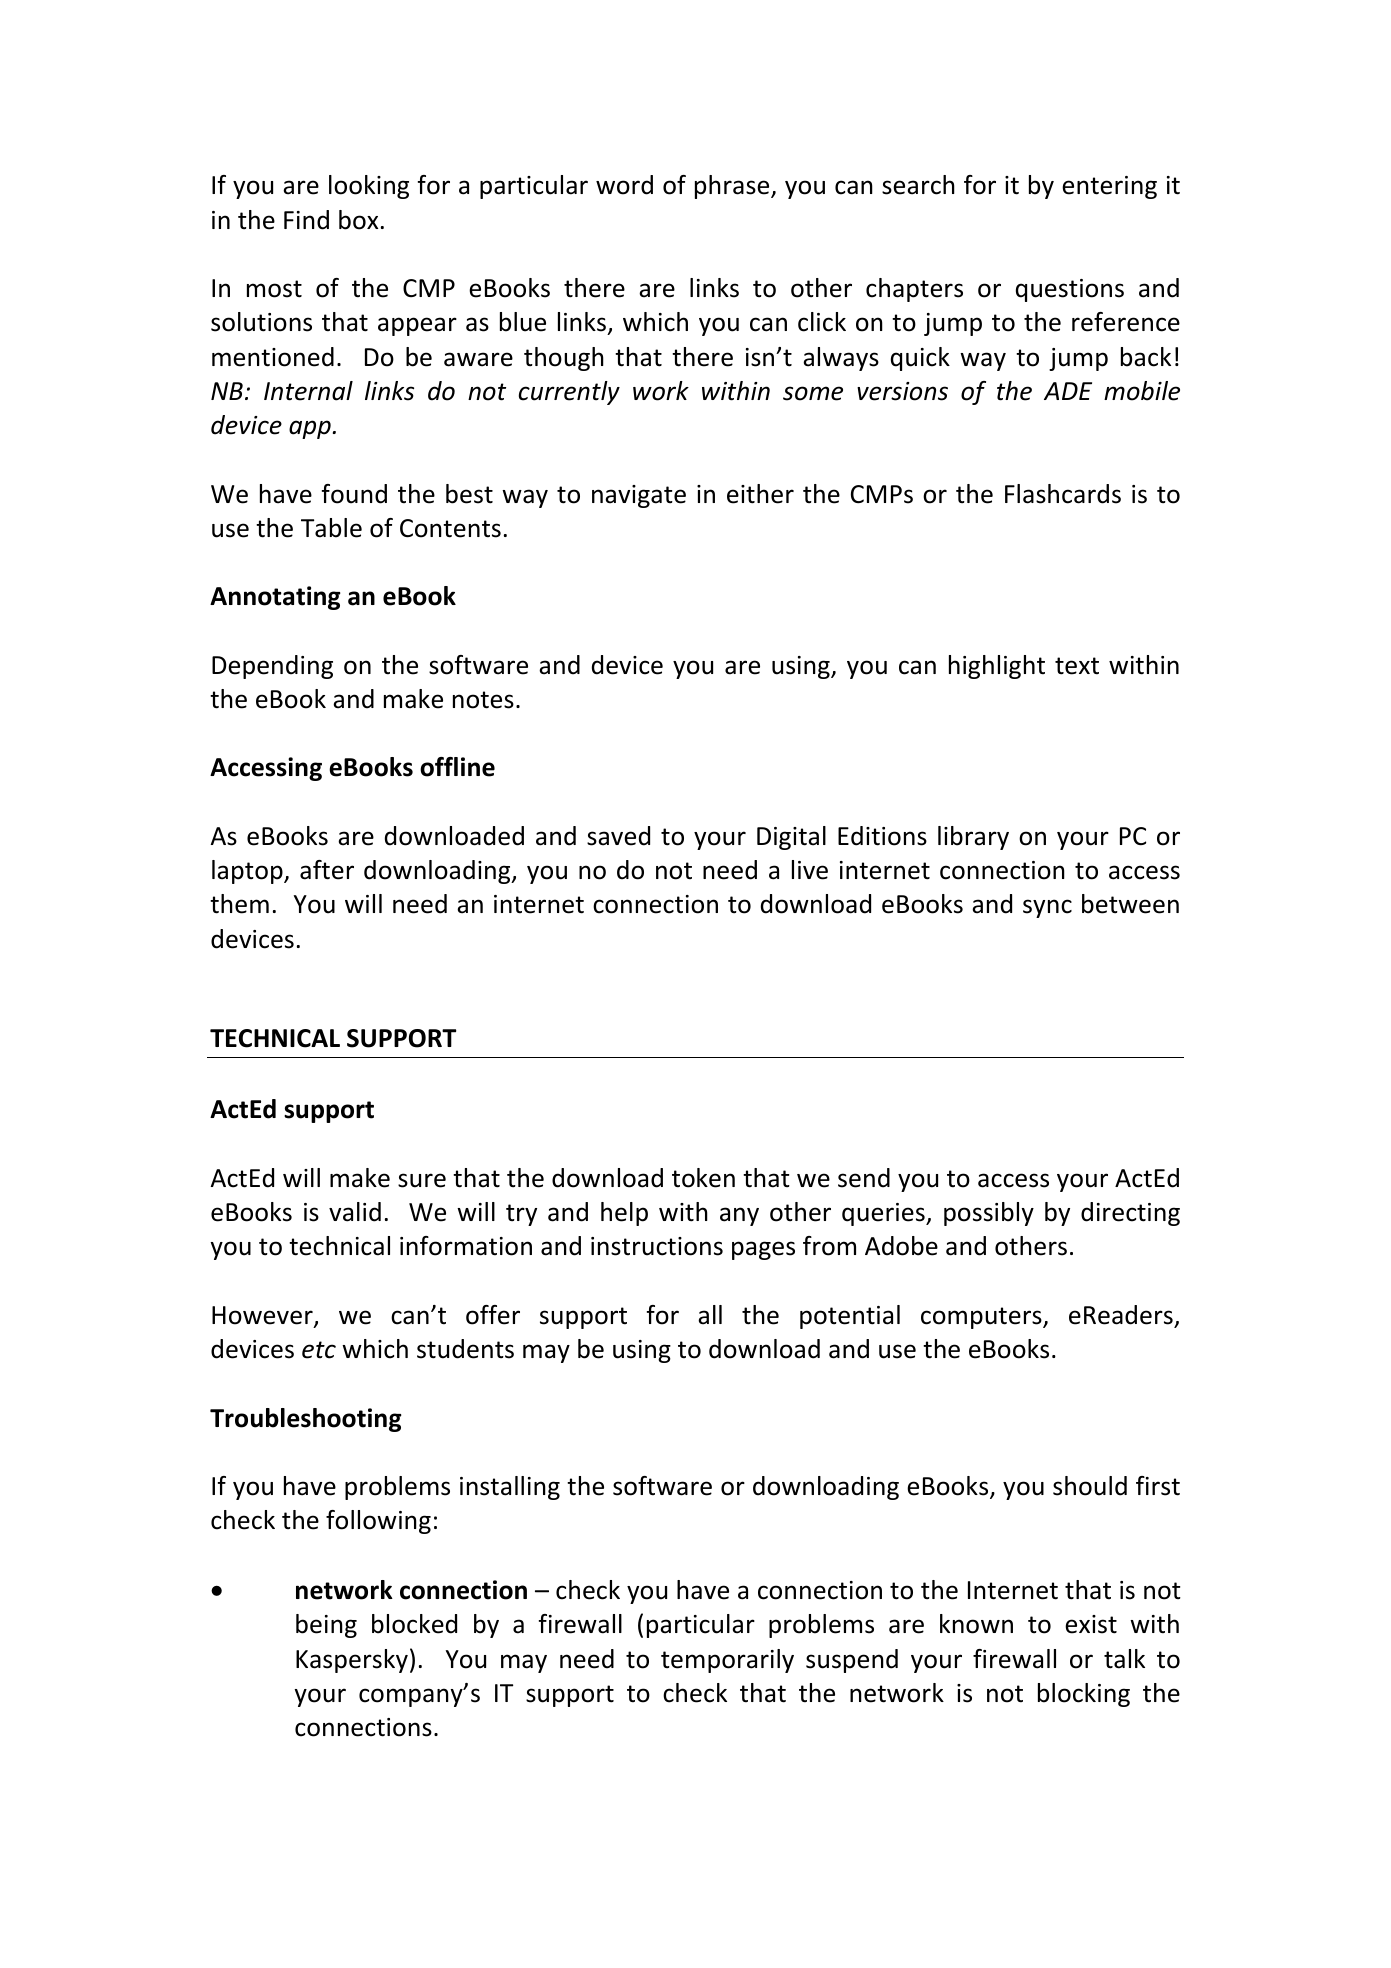 The width and height of the screenshot is (1391, 1968). I want to click on box, so click(358, 220).
